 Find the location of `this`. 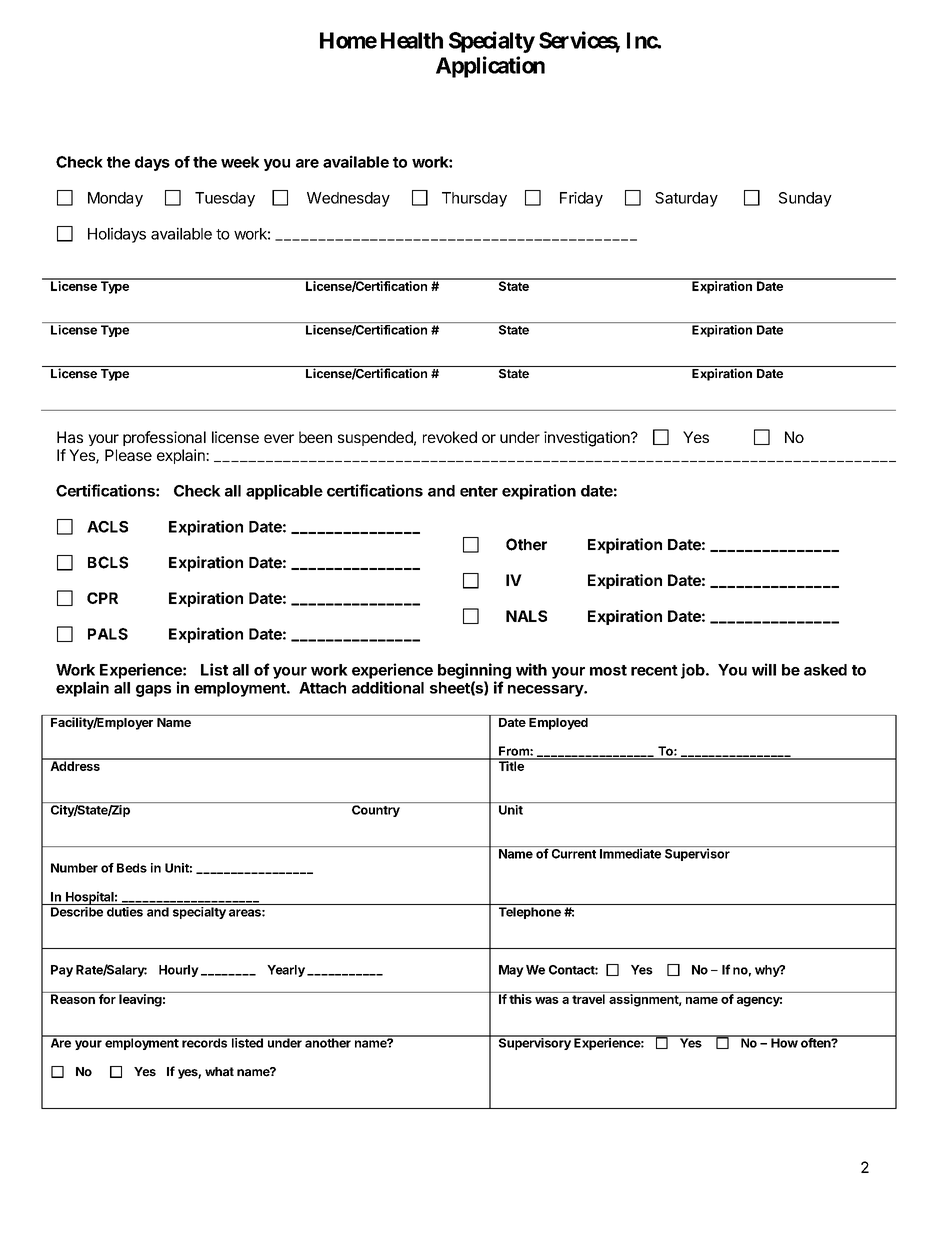

this is located at coordinates (520, 998).
